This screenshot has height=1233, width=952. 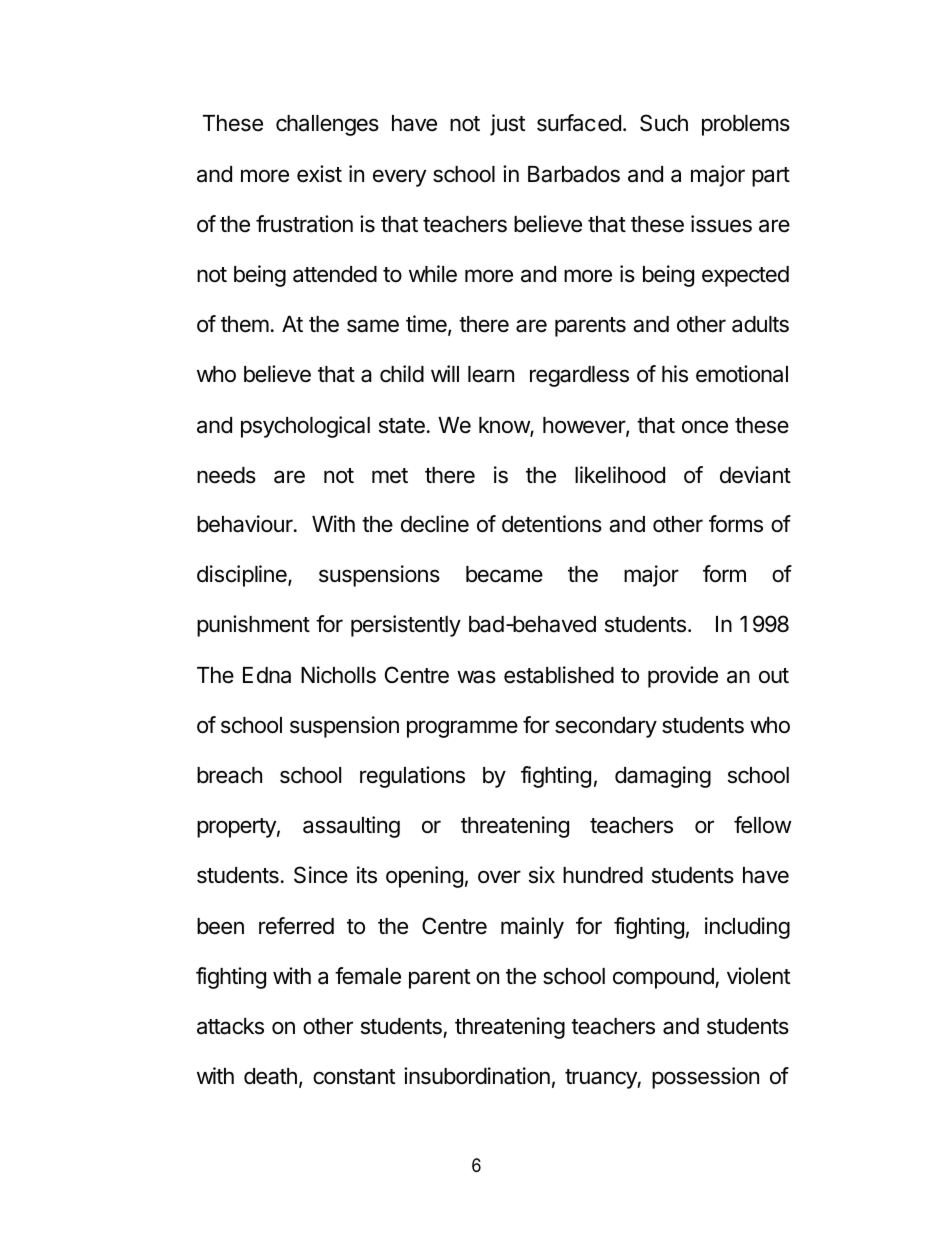 What do you see at coordinates (746, 125) in the screenshot?
I see `problems` at bounding box center [746, 125].
